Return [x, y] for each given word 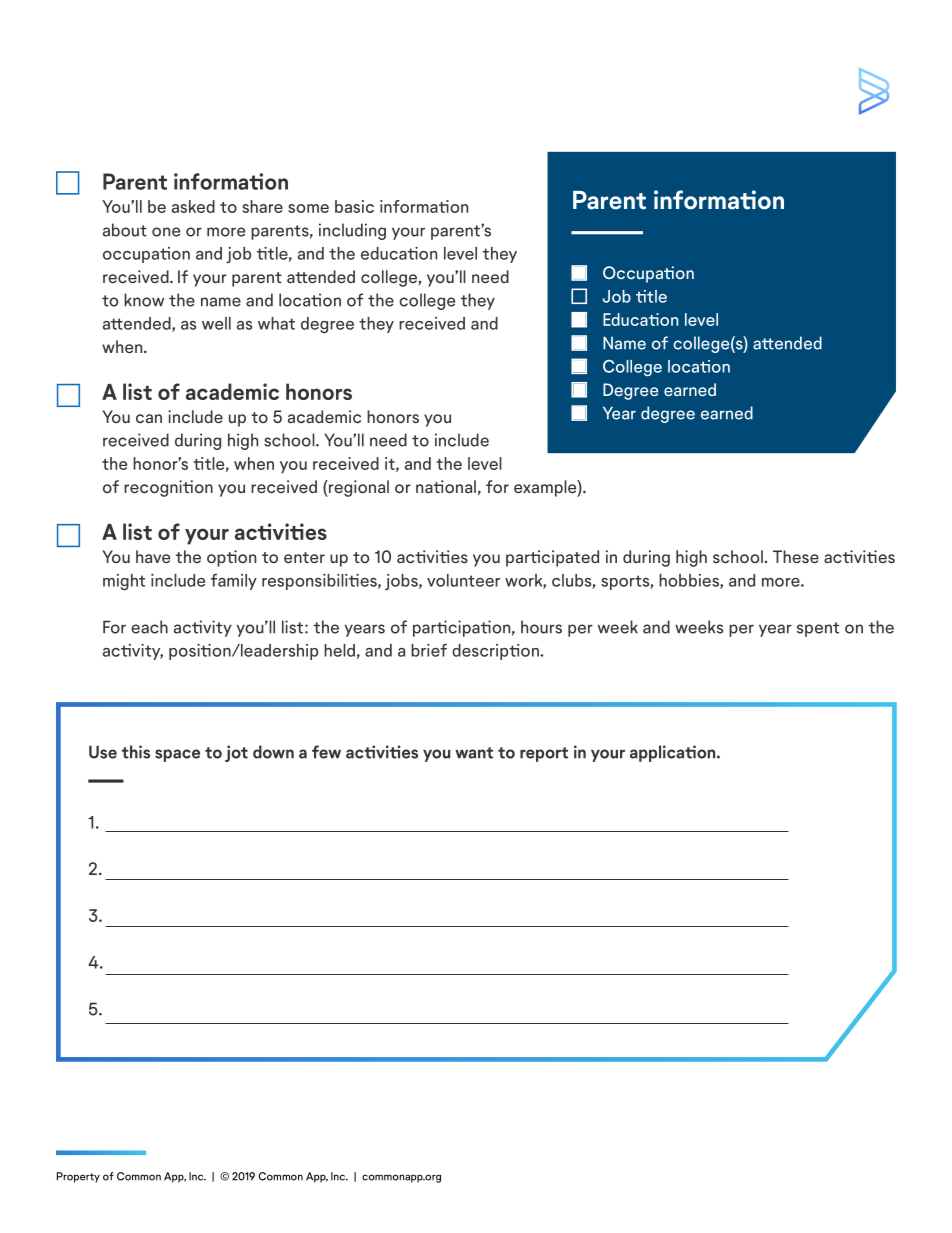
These [796, 557]
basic [354, 206]
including [352, 231]
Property [78, 1177]
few [326, 752]
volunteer [463, 580]
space [177, 755]
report [544, 754]
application [674, 753]
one [166, 232]
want [474, 753]
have [153, 557]
